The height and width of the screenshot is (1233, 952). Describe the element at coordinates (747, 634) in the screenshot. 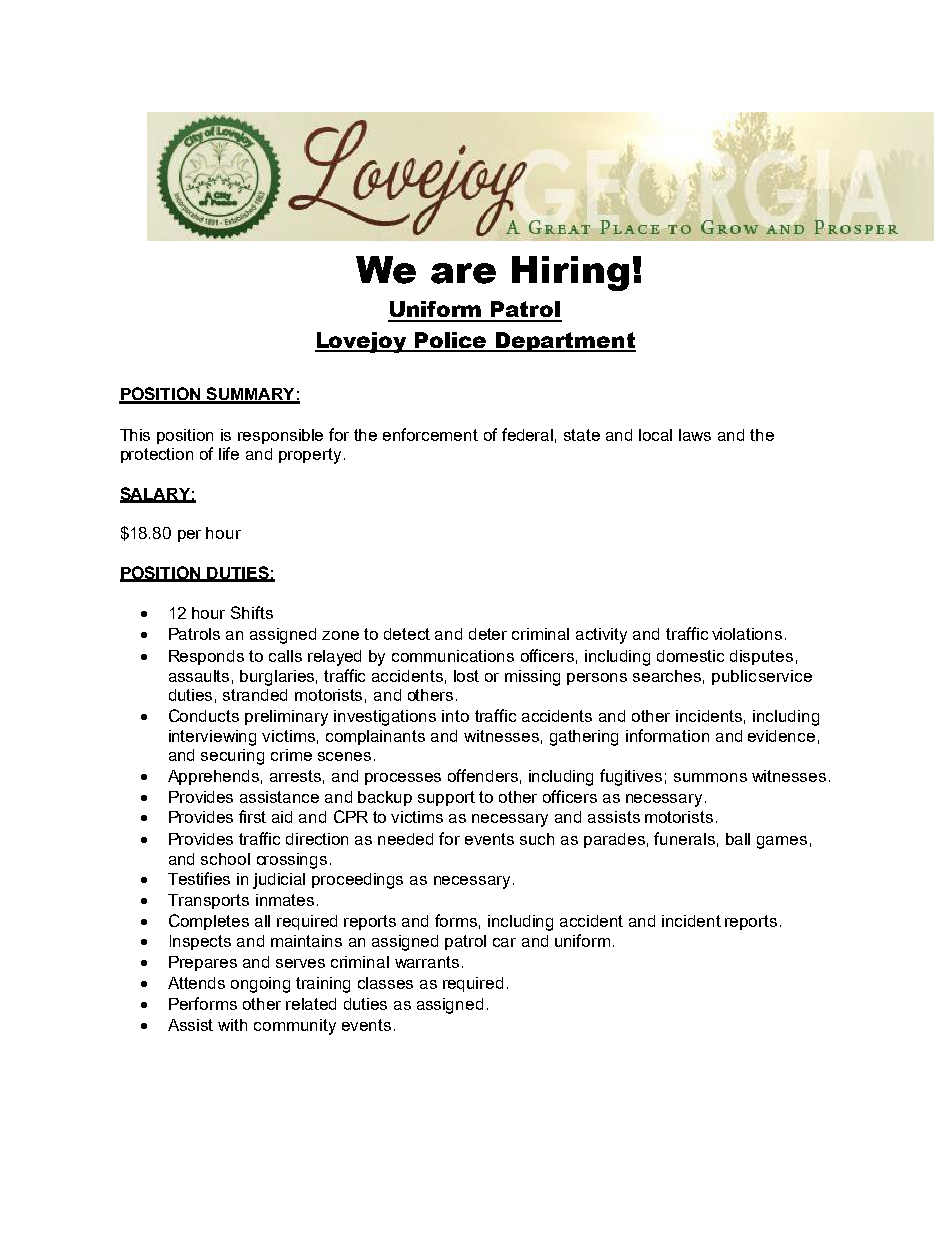

I see `violations` at that location.
